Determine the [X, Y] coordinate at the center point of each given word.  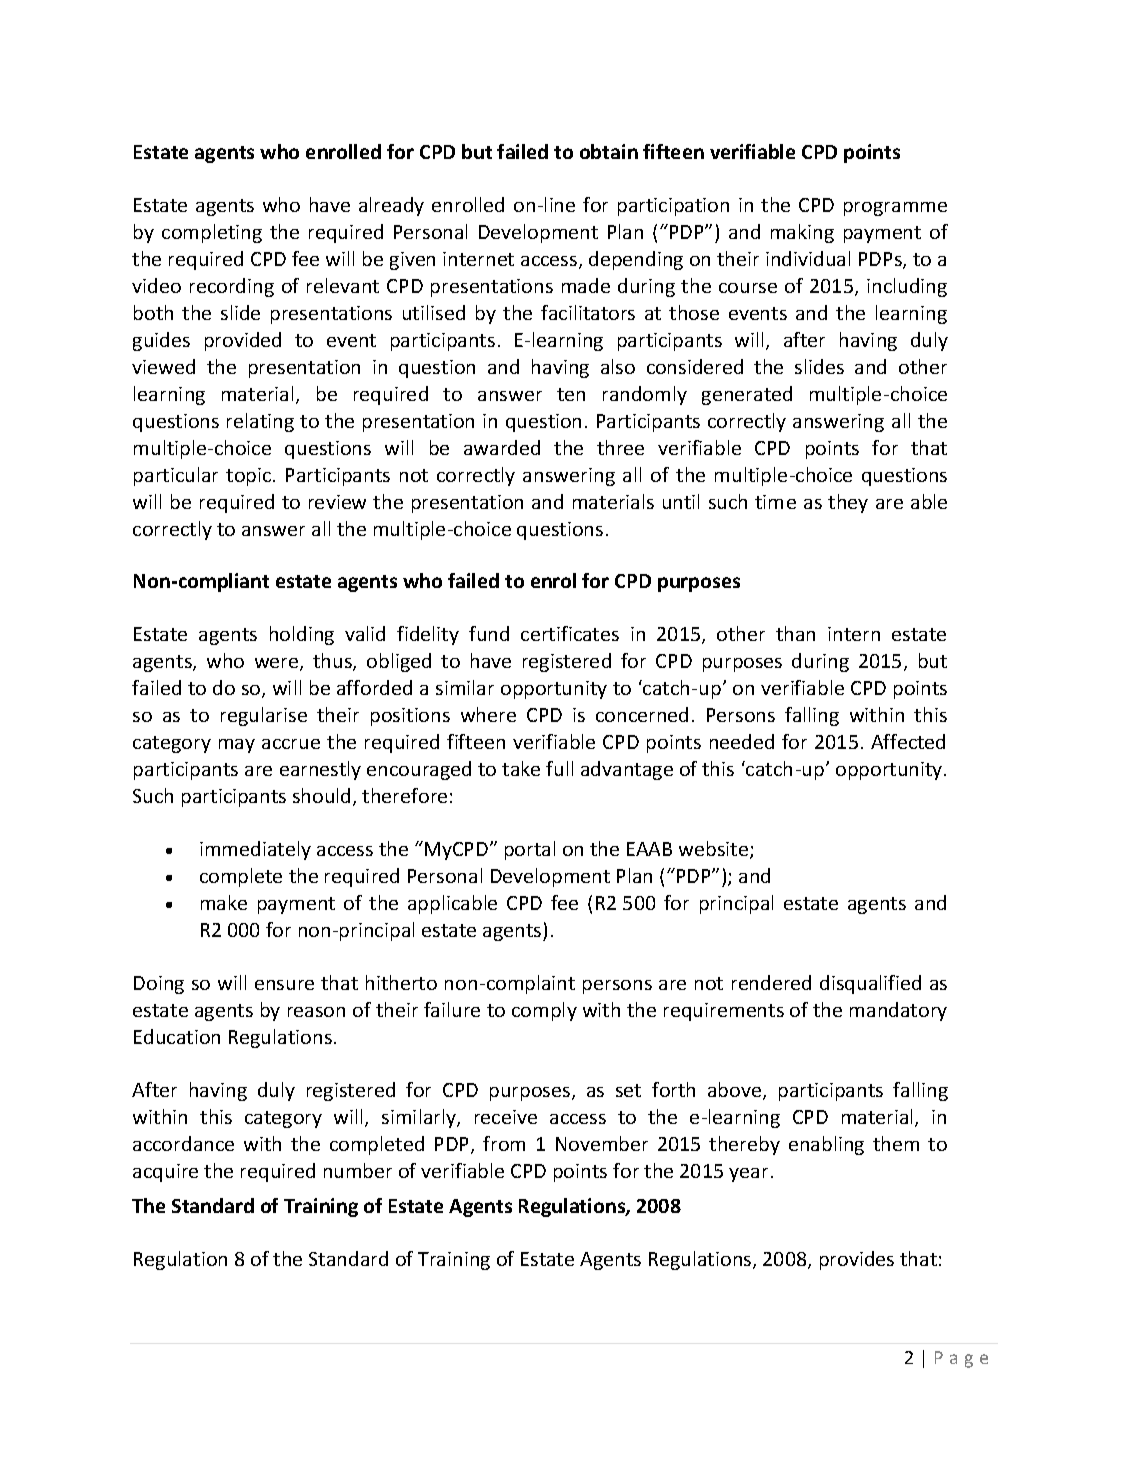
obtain [609, 151]
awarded [502, 447]
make [224, 902]
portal [530, 850]
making [802, 233]
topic [250, 477]
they [848, 503]
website [715, 850]
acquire [165, 1173]
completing [212, 233]
